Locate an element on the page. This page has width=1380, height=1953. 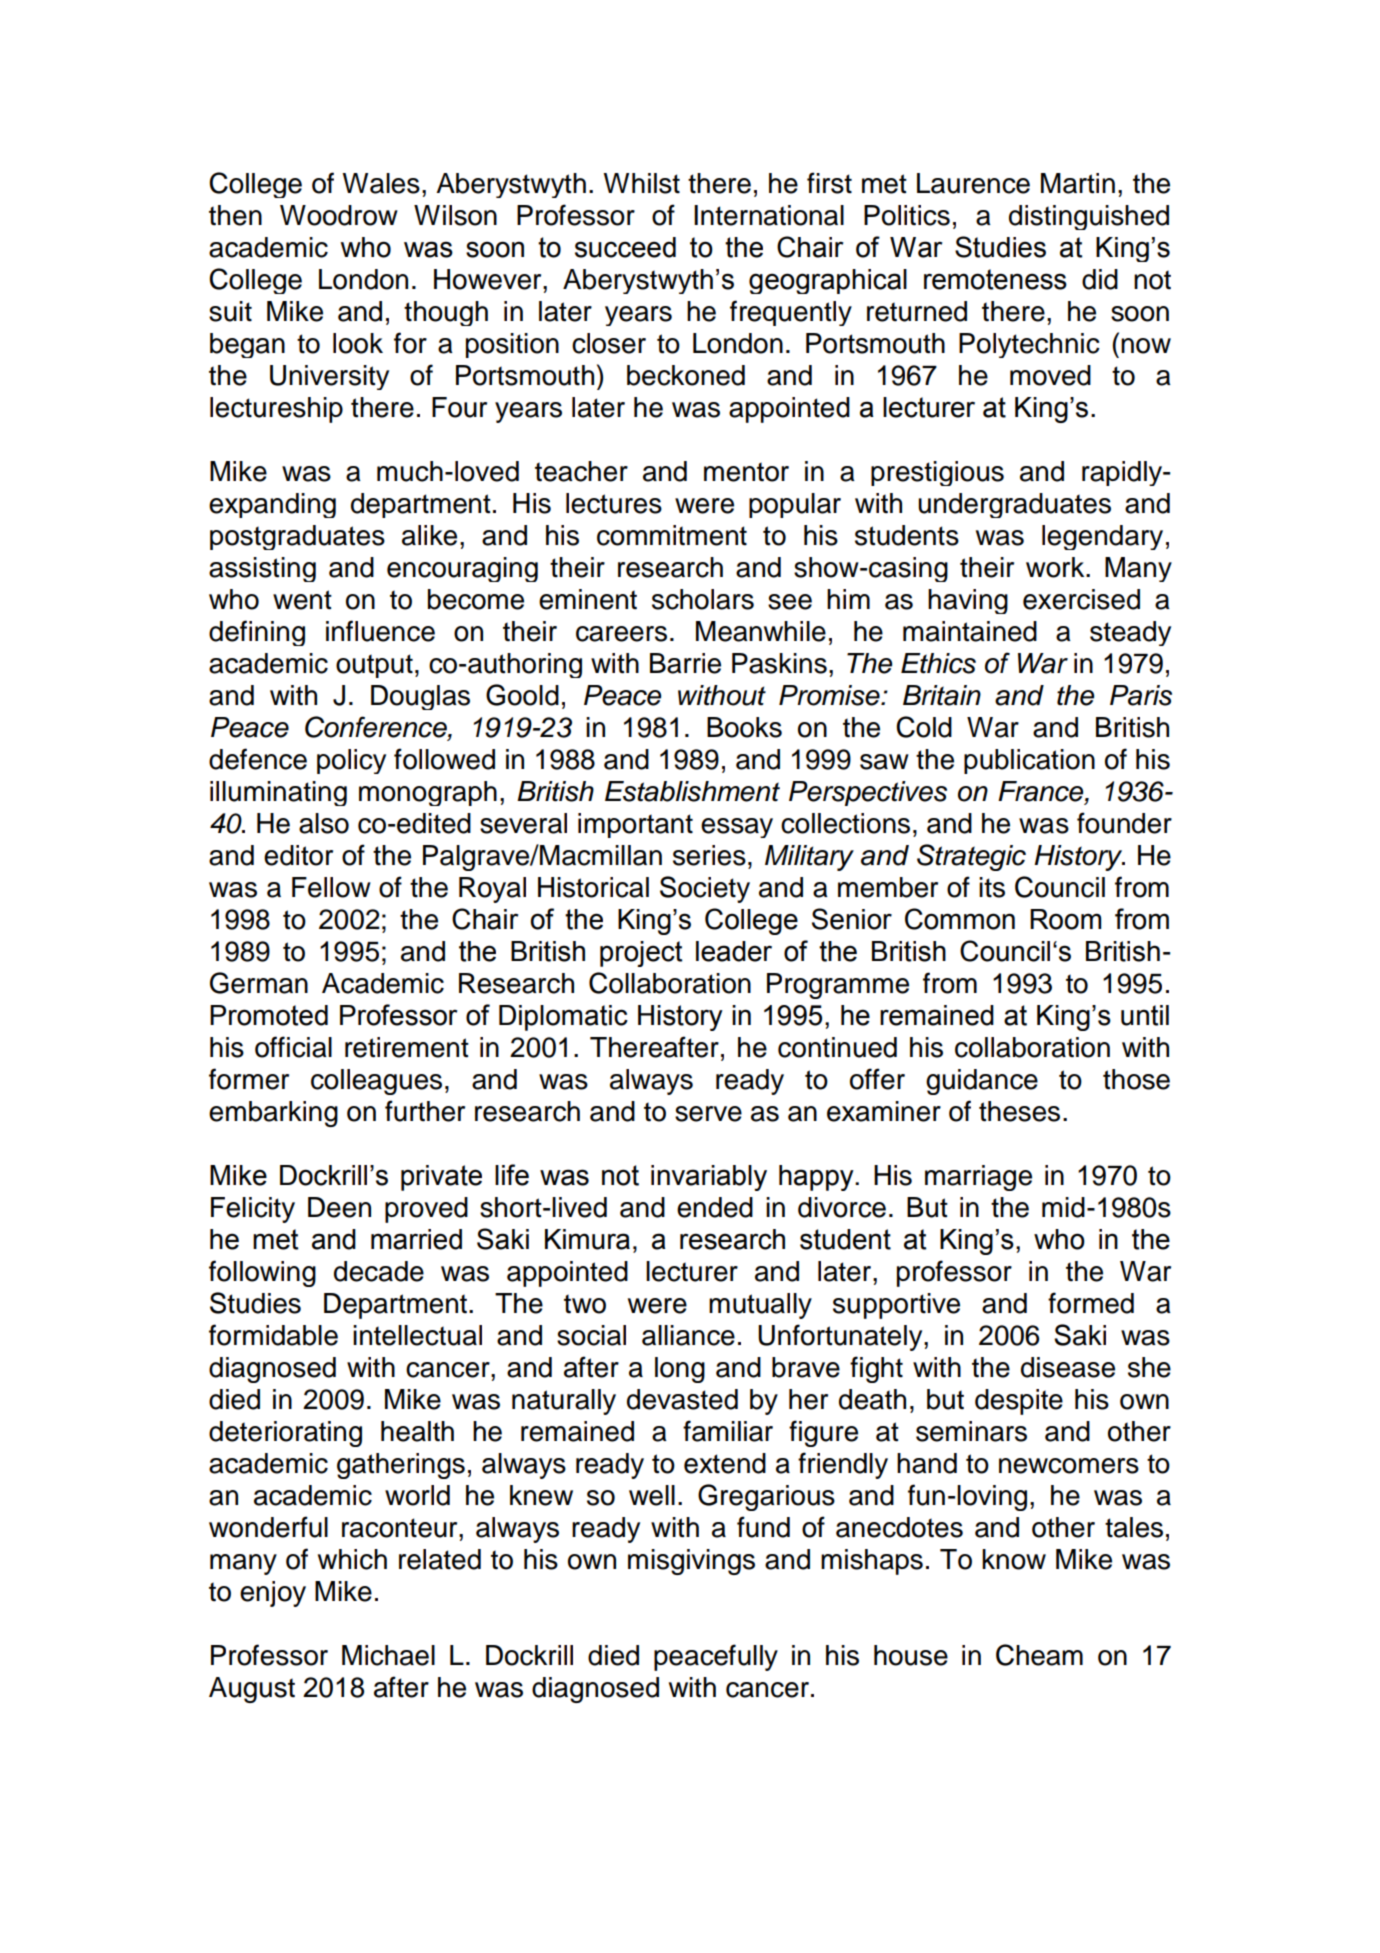
leader is located at coordinates (734, 951).
